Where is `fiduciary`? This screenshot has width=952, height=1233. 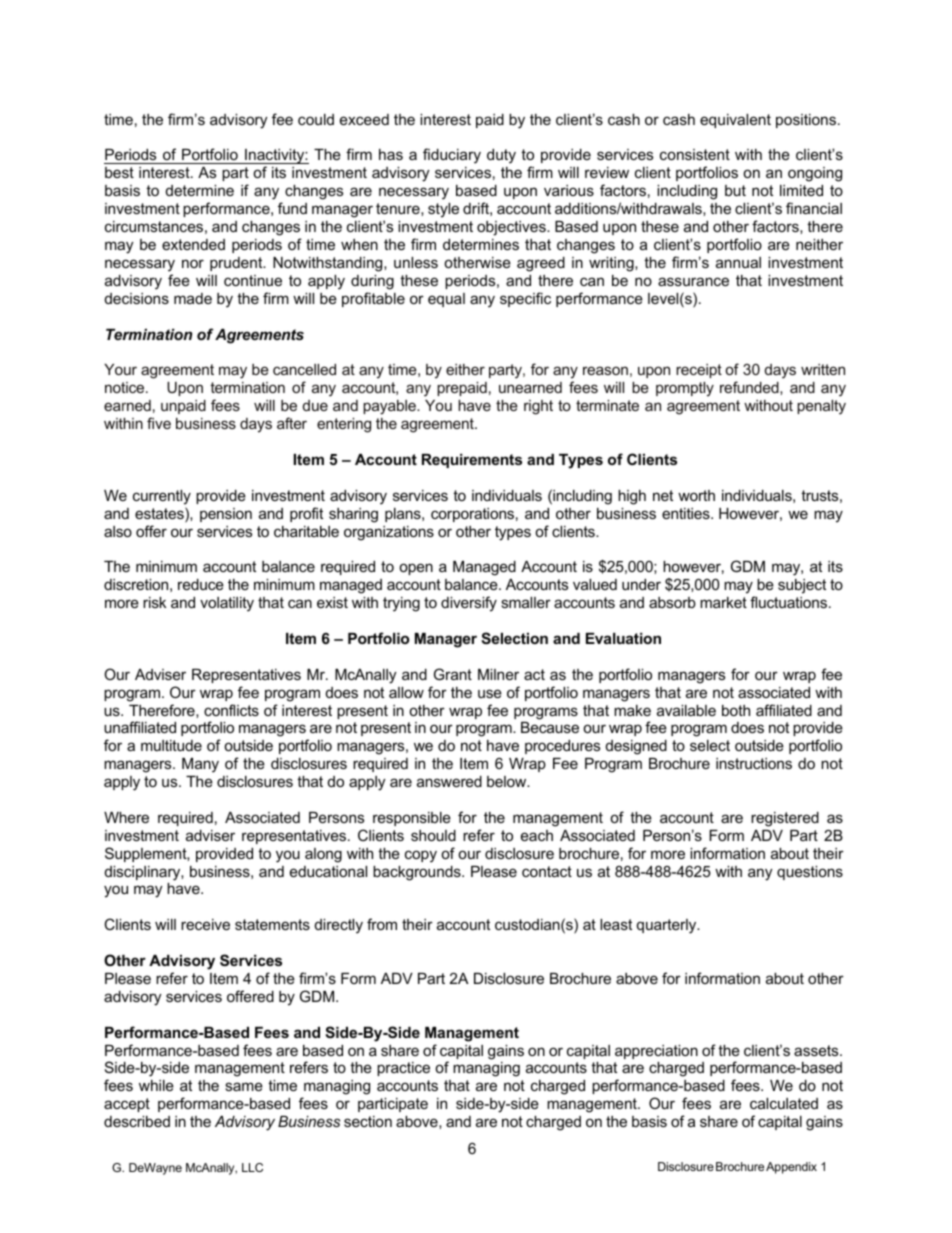 fiduciary is located at coordinates (452, 156).
